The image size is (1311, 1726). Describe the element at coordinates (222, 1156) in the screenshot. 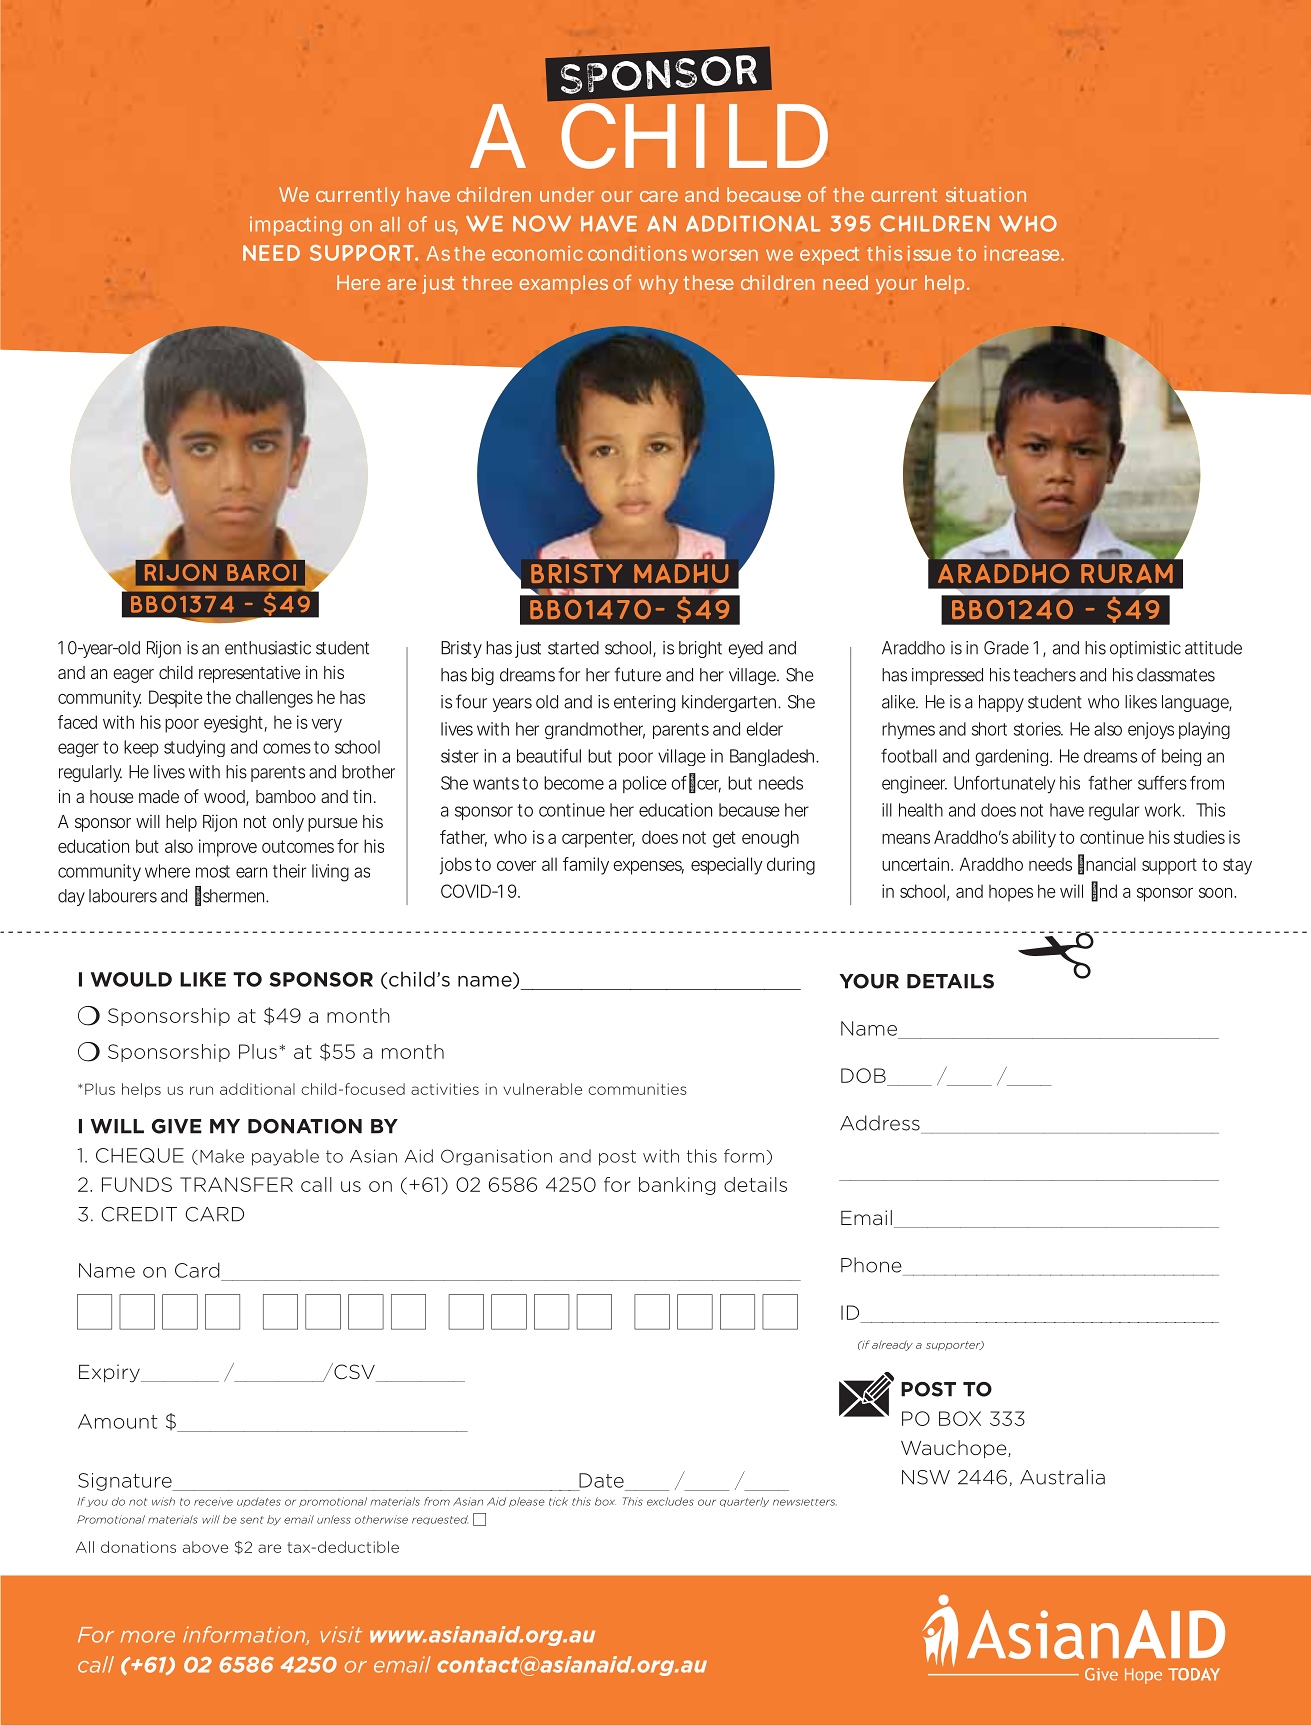

I see `Make` at that location.
